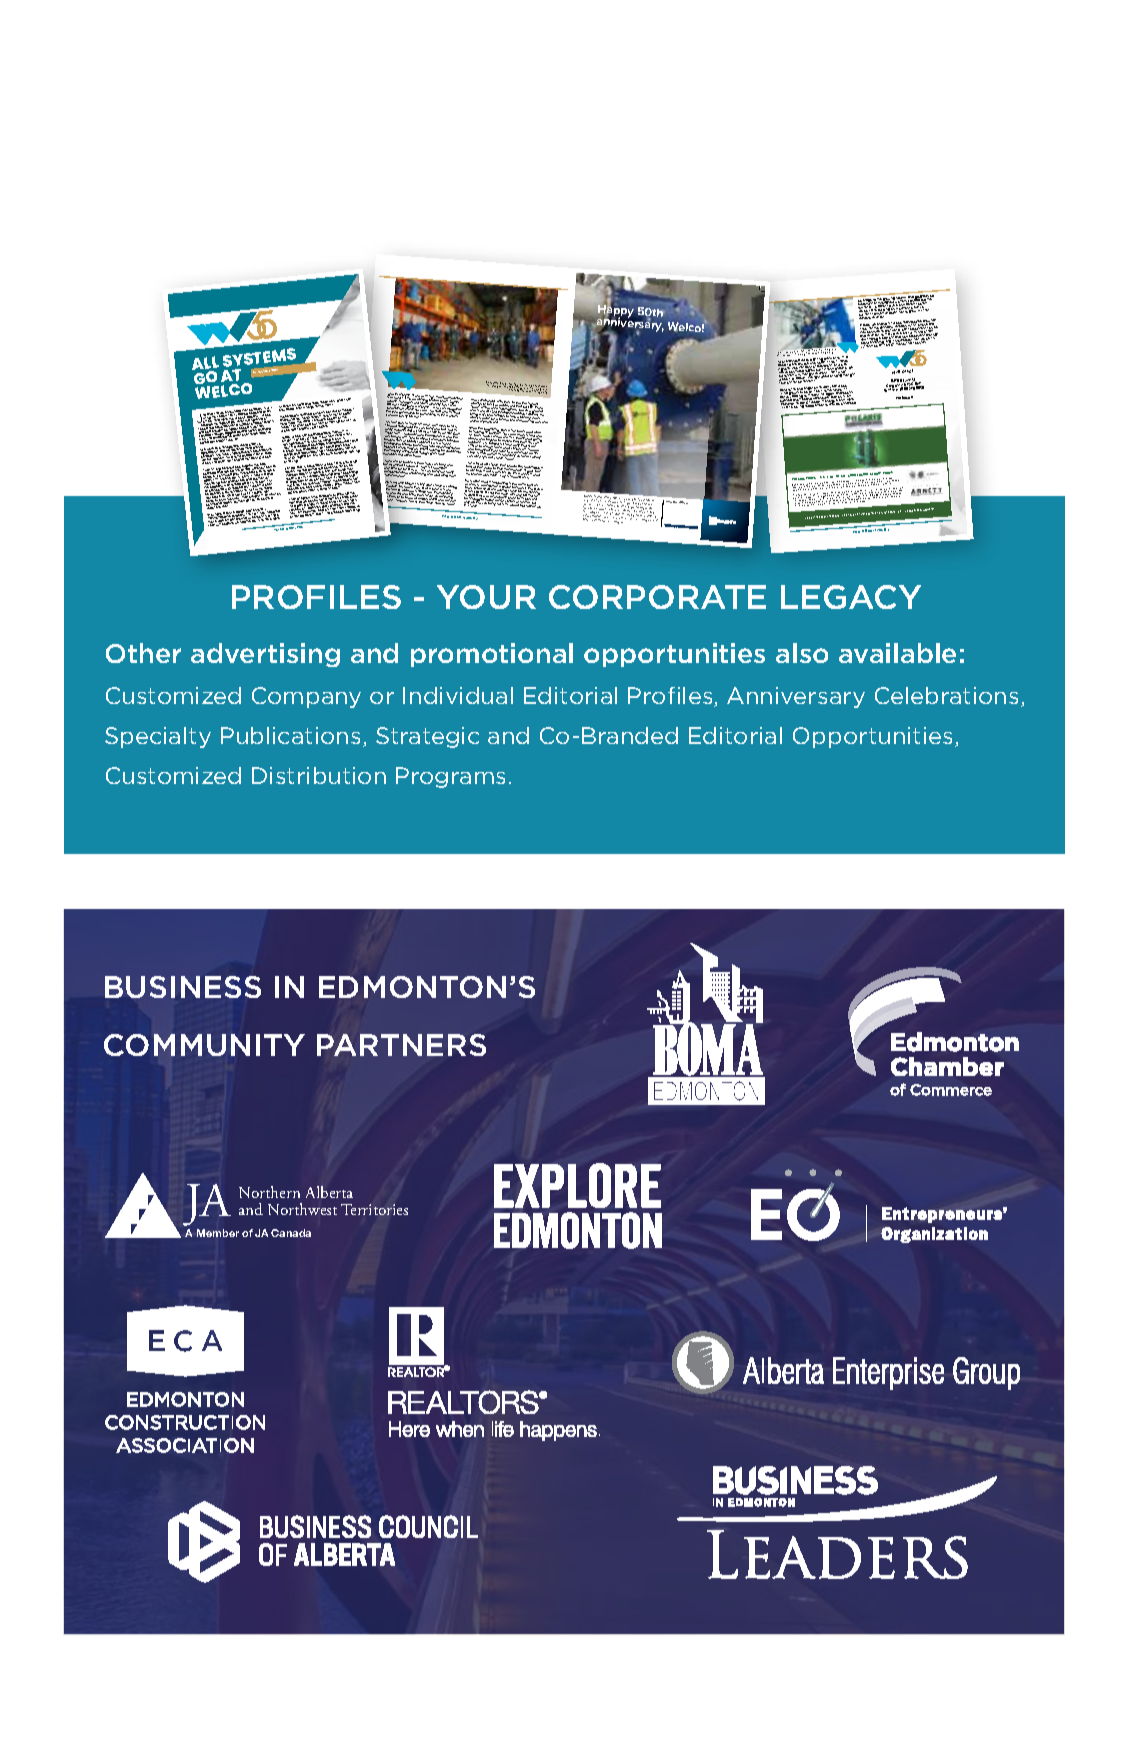 The width and height of the screenshot is (1133, 1761). Describe the element at coordinates (851, 597) in the screenshot. I see `LEGACY` at that location.
